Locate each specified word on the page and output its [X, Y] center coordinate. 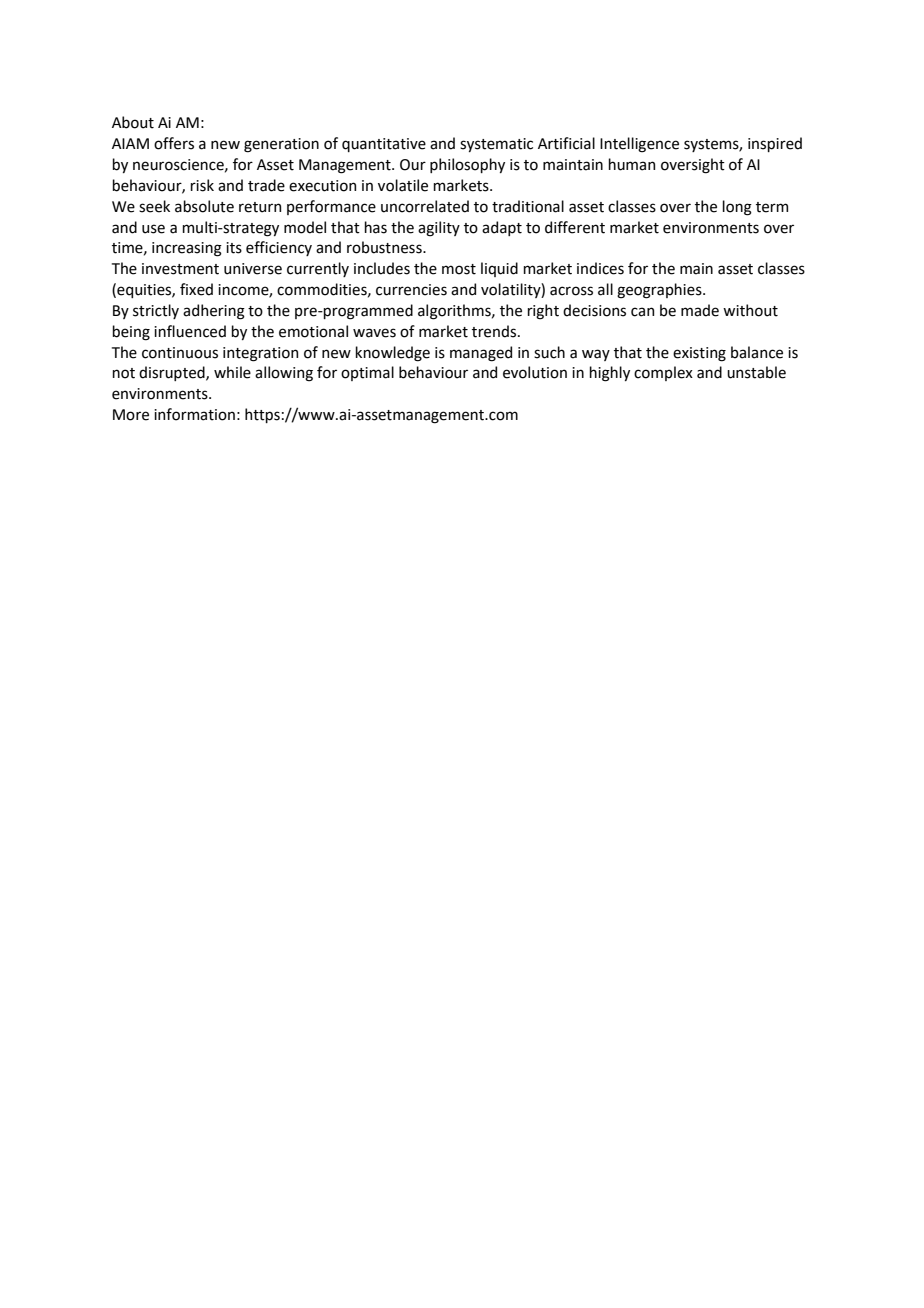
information [194, 414]
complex [663, 373]
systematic [496, 145]
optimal [367, 373]
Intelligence [639, 145]
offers [174, 143]
